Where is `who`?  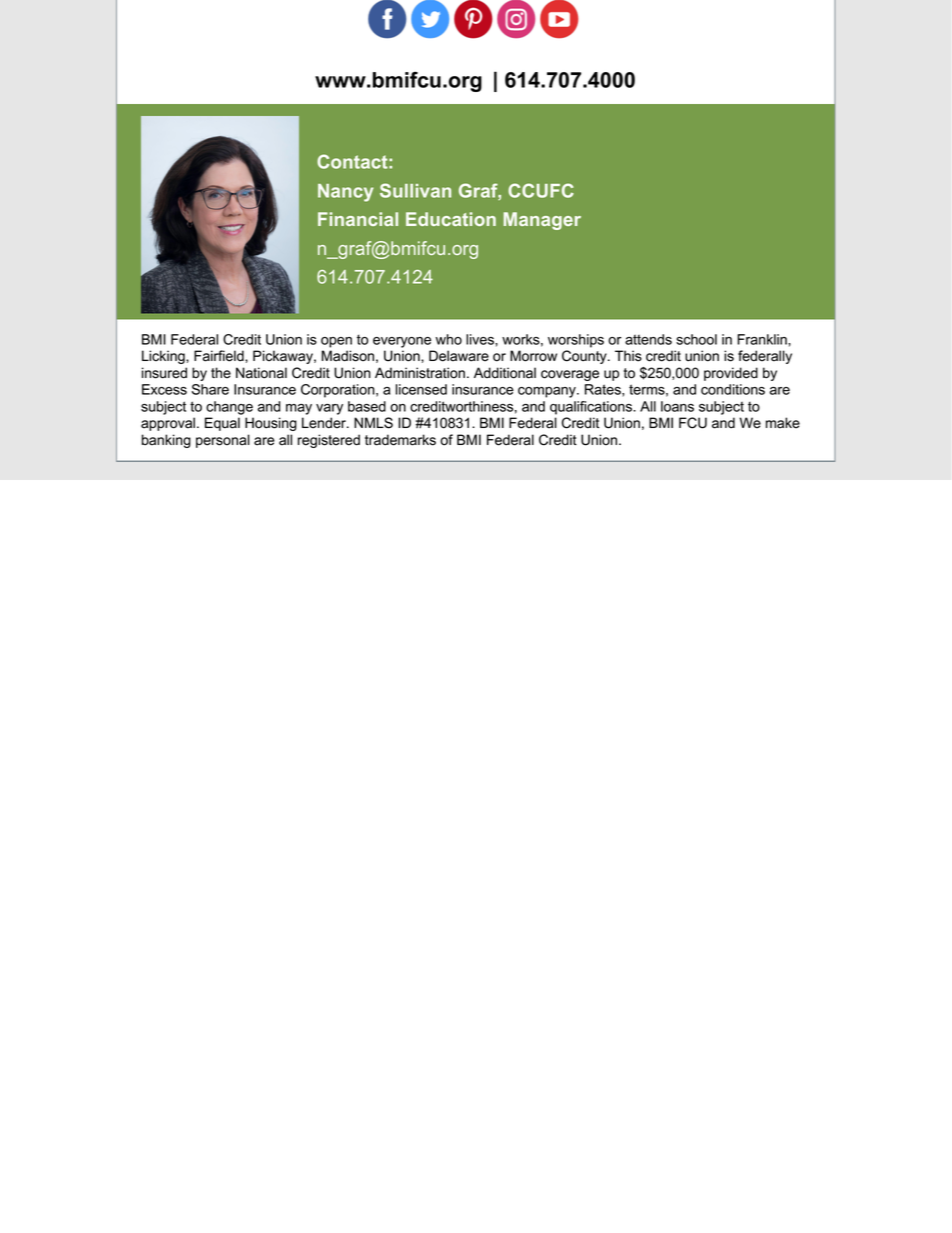 who is located at coordinates (448, 339).
